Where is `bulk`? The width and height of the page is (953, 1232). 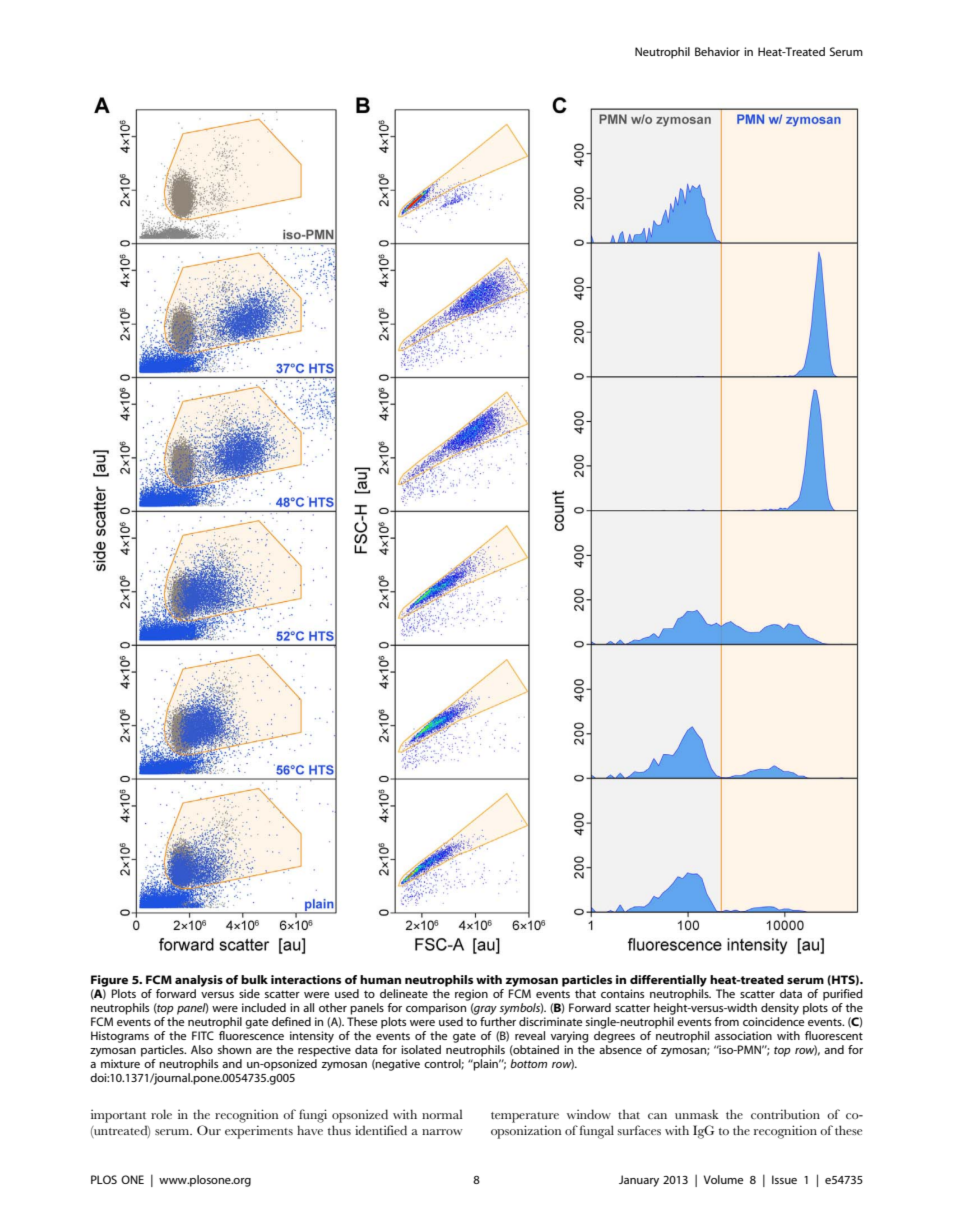 bulk is located at coordinates (254, 979).
